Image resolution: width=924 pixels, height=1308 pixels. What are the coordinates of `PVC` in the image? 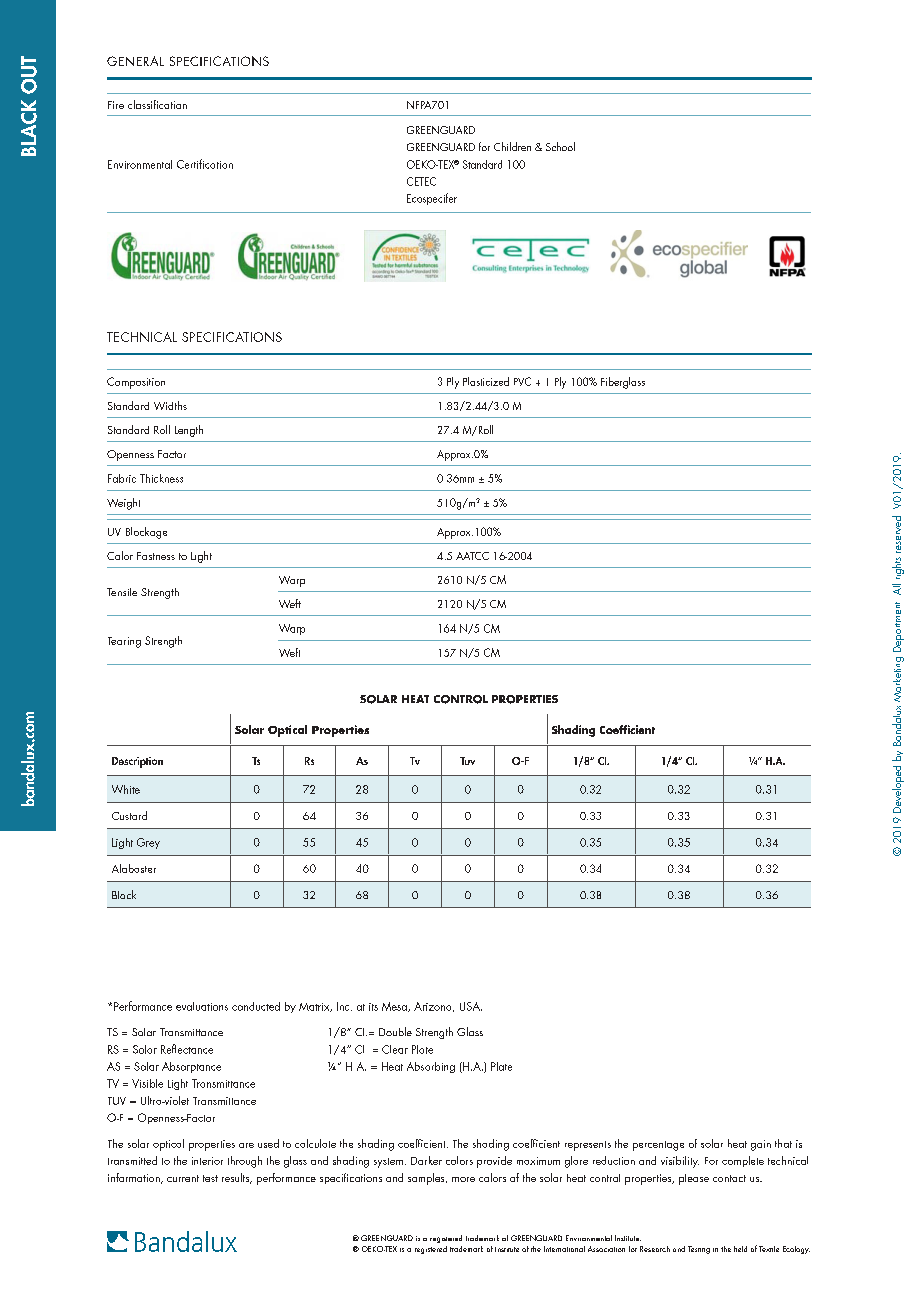 It's located at (522, 381).
